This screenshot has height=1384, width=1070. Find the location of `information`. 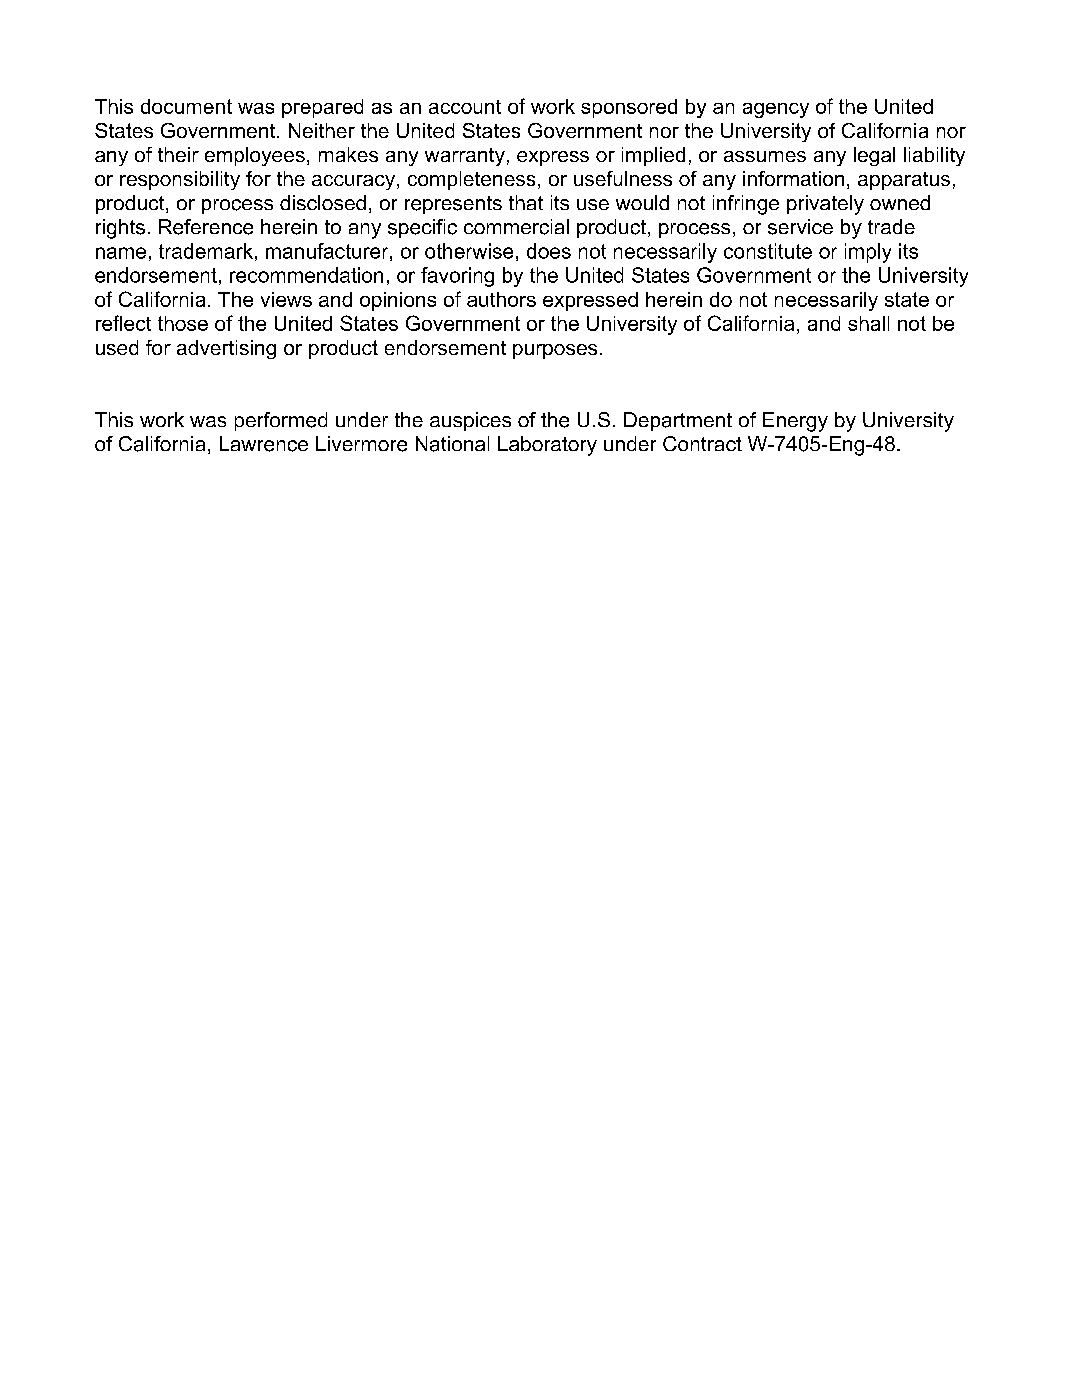

information is located at coordinates (793, 178).
